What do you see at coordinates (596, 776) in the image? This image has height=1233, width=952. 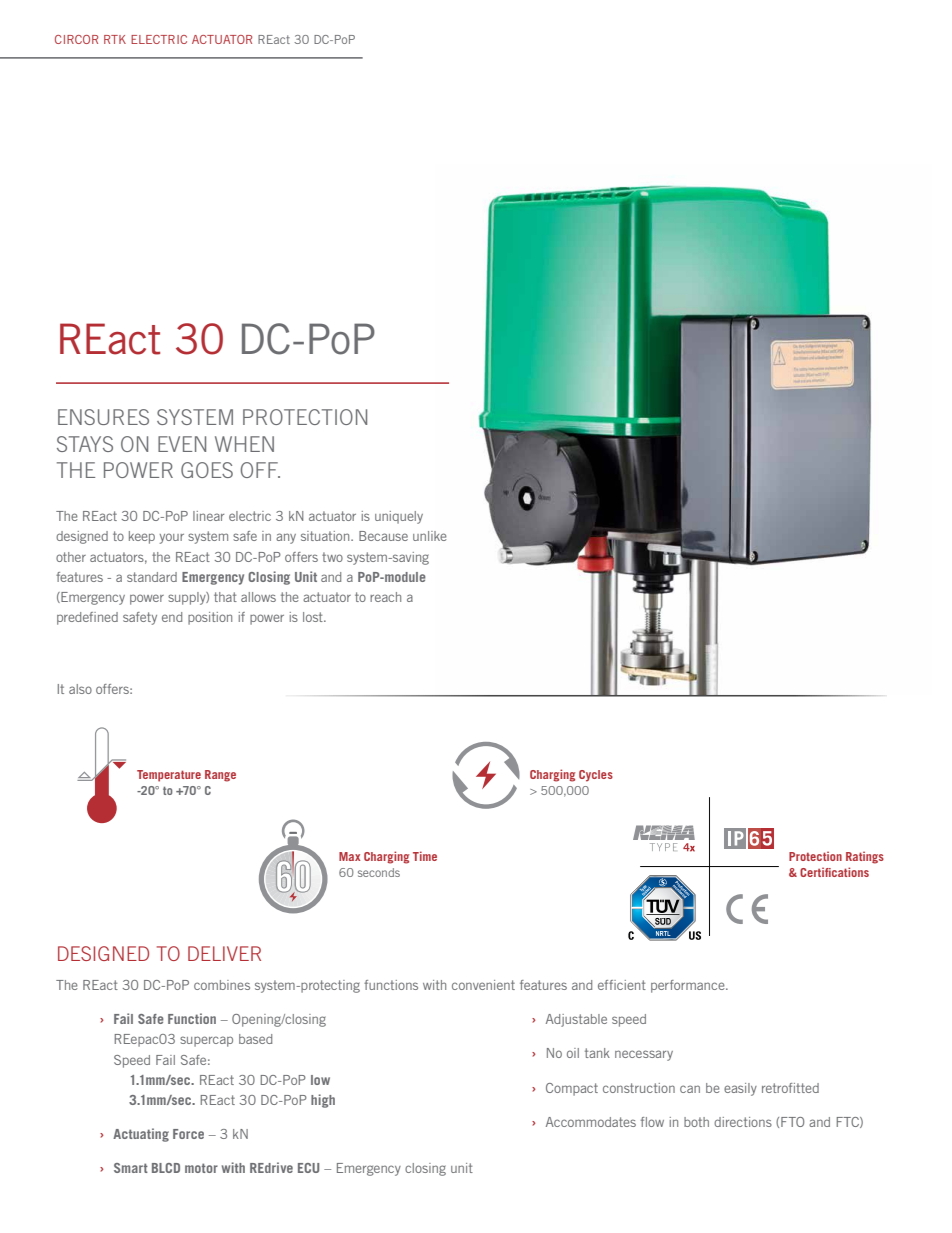 I see `Cycles` at bounding box center [596, 776].
